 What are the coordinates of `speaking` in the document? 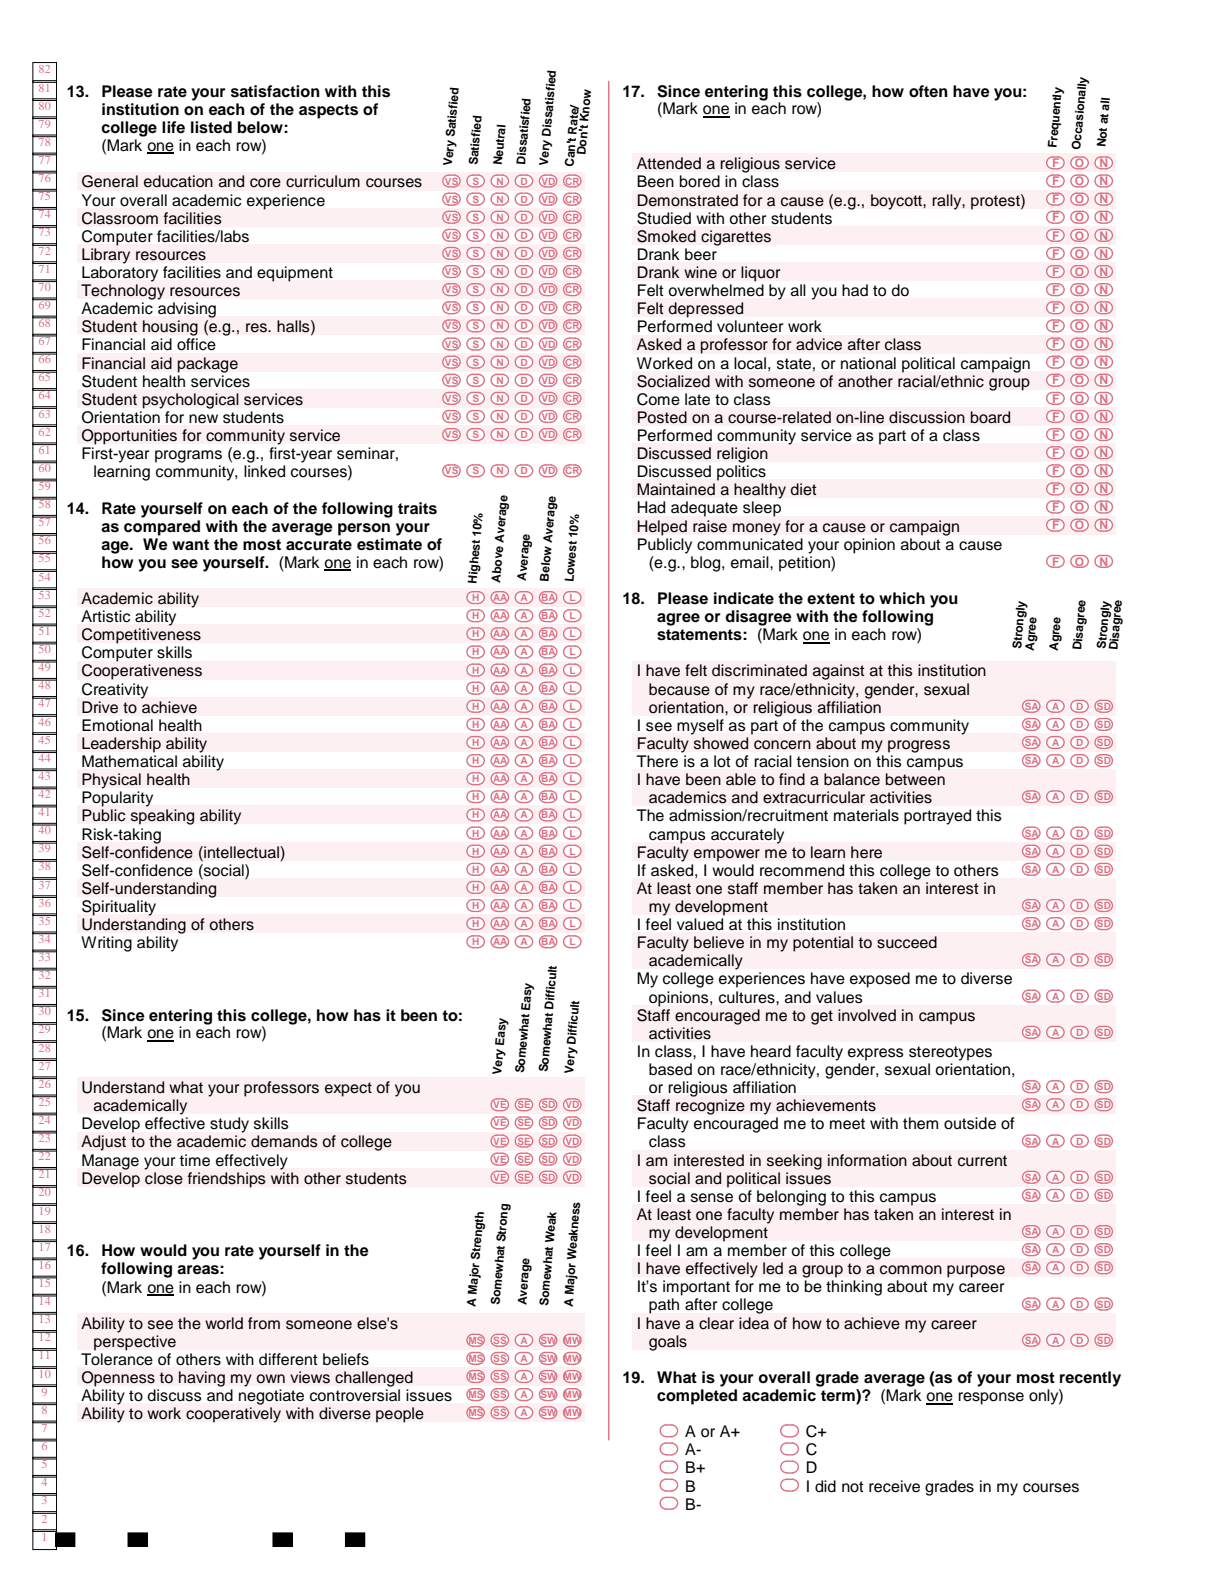 It's located at (162, 817).
